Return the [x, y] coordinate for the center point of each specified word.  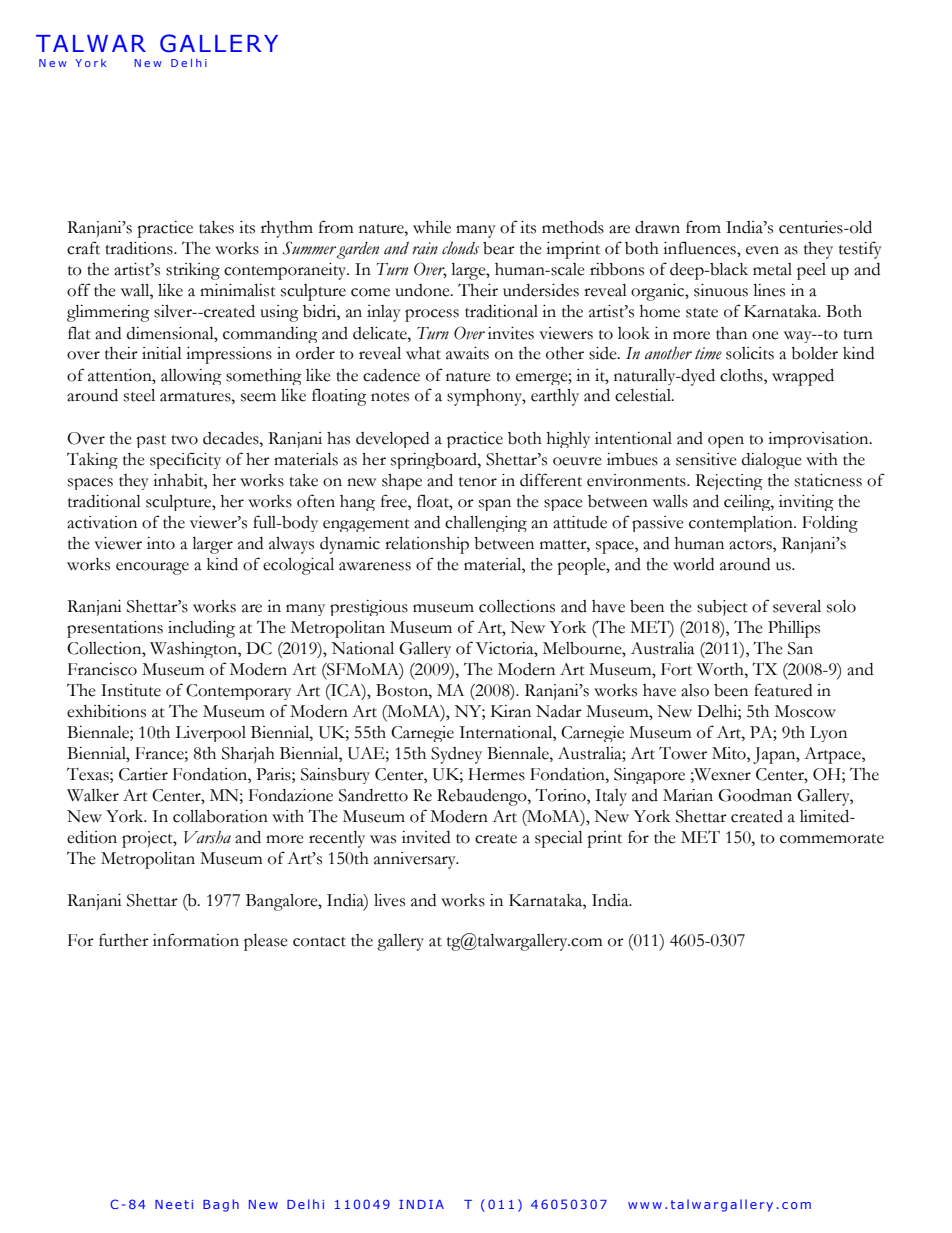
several [797, 606]
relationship [427, 545]
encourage [152, 568]
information [196, 940]
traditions [140, 248]
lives [389, 900]
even [762, 250]
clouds [460, 248]
